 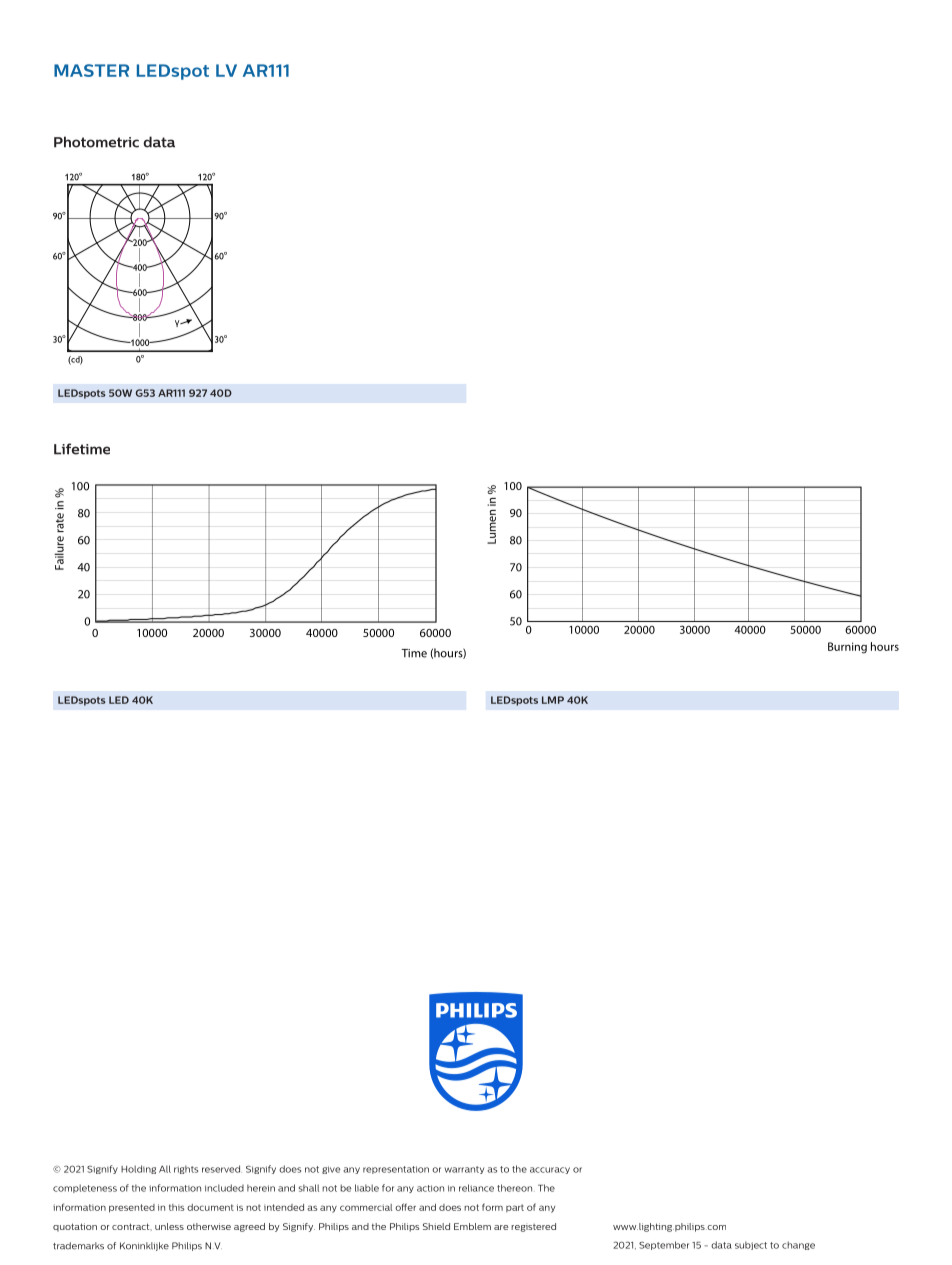 I want to click on accuracy, so click(x=550, y=1170).
